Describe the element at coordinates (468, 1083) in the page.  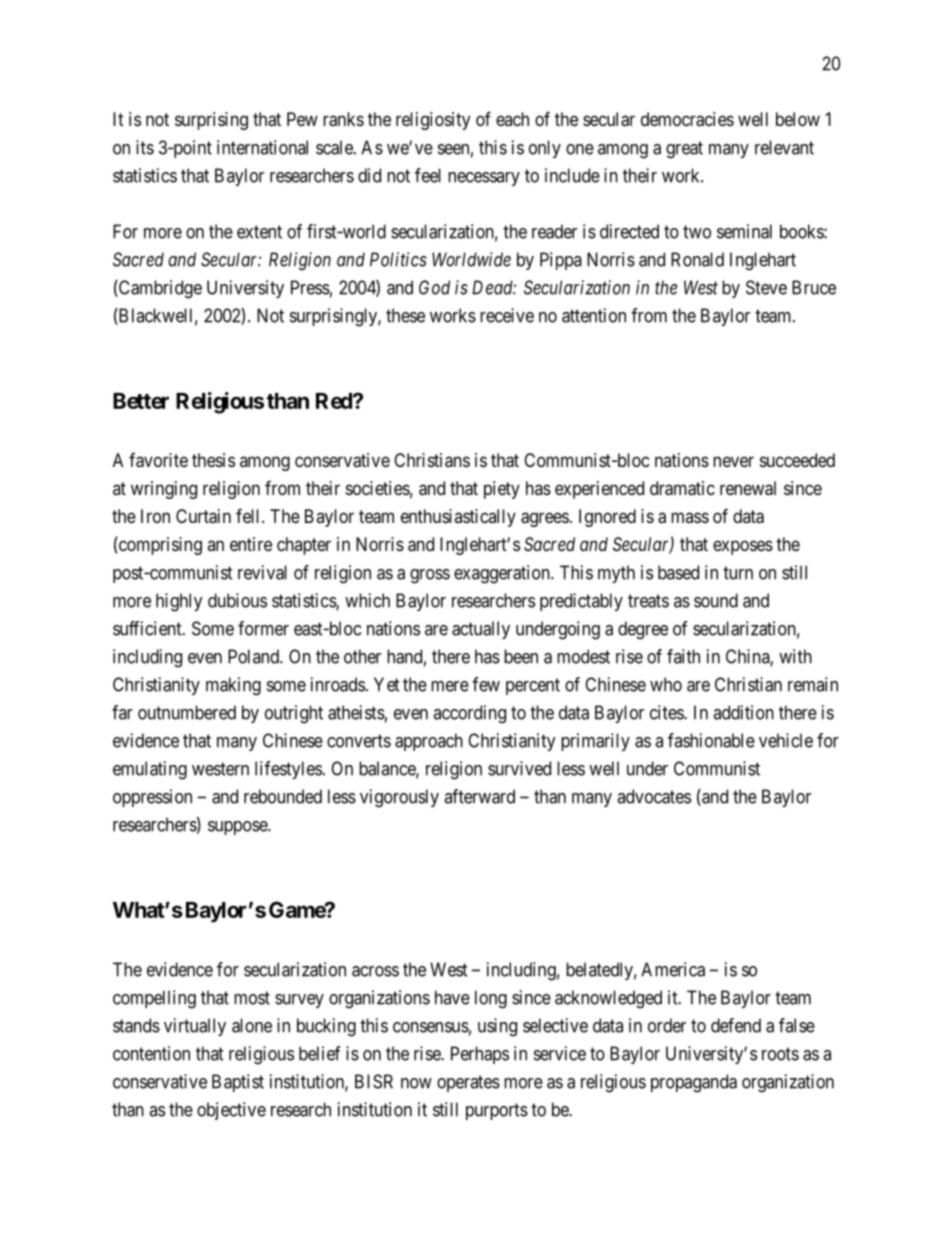
I see `operates` at that location.
